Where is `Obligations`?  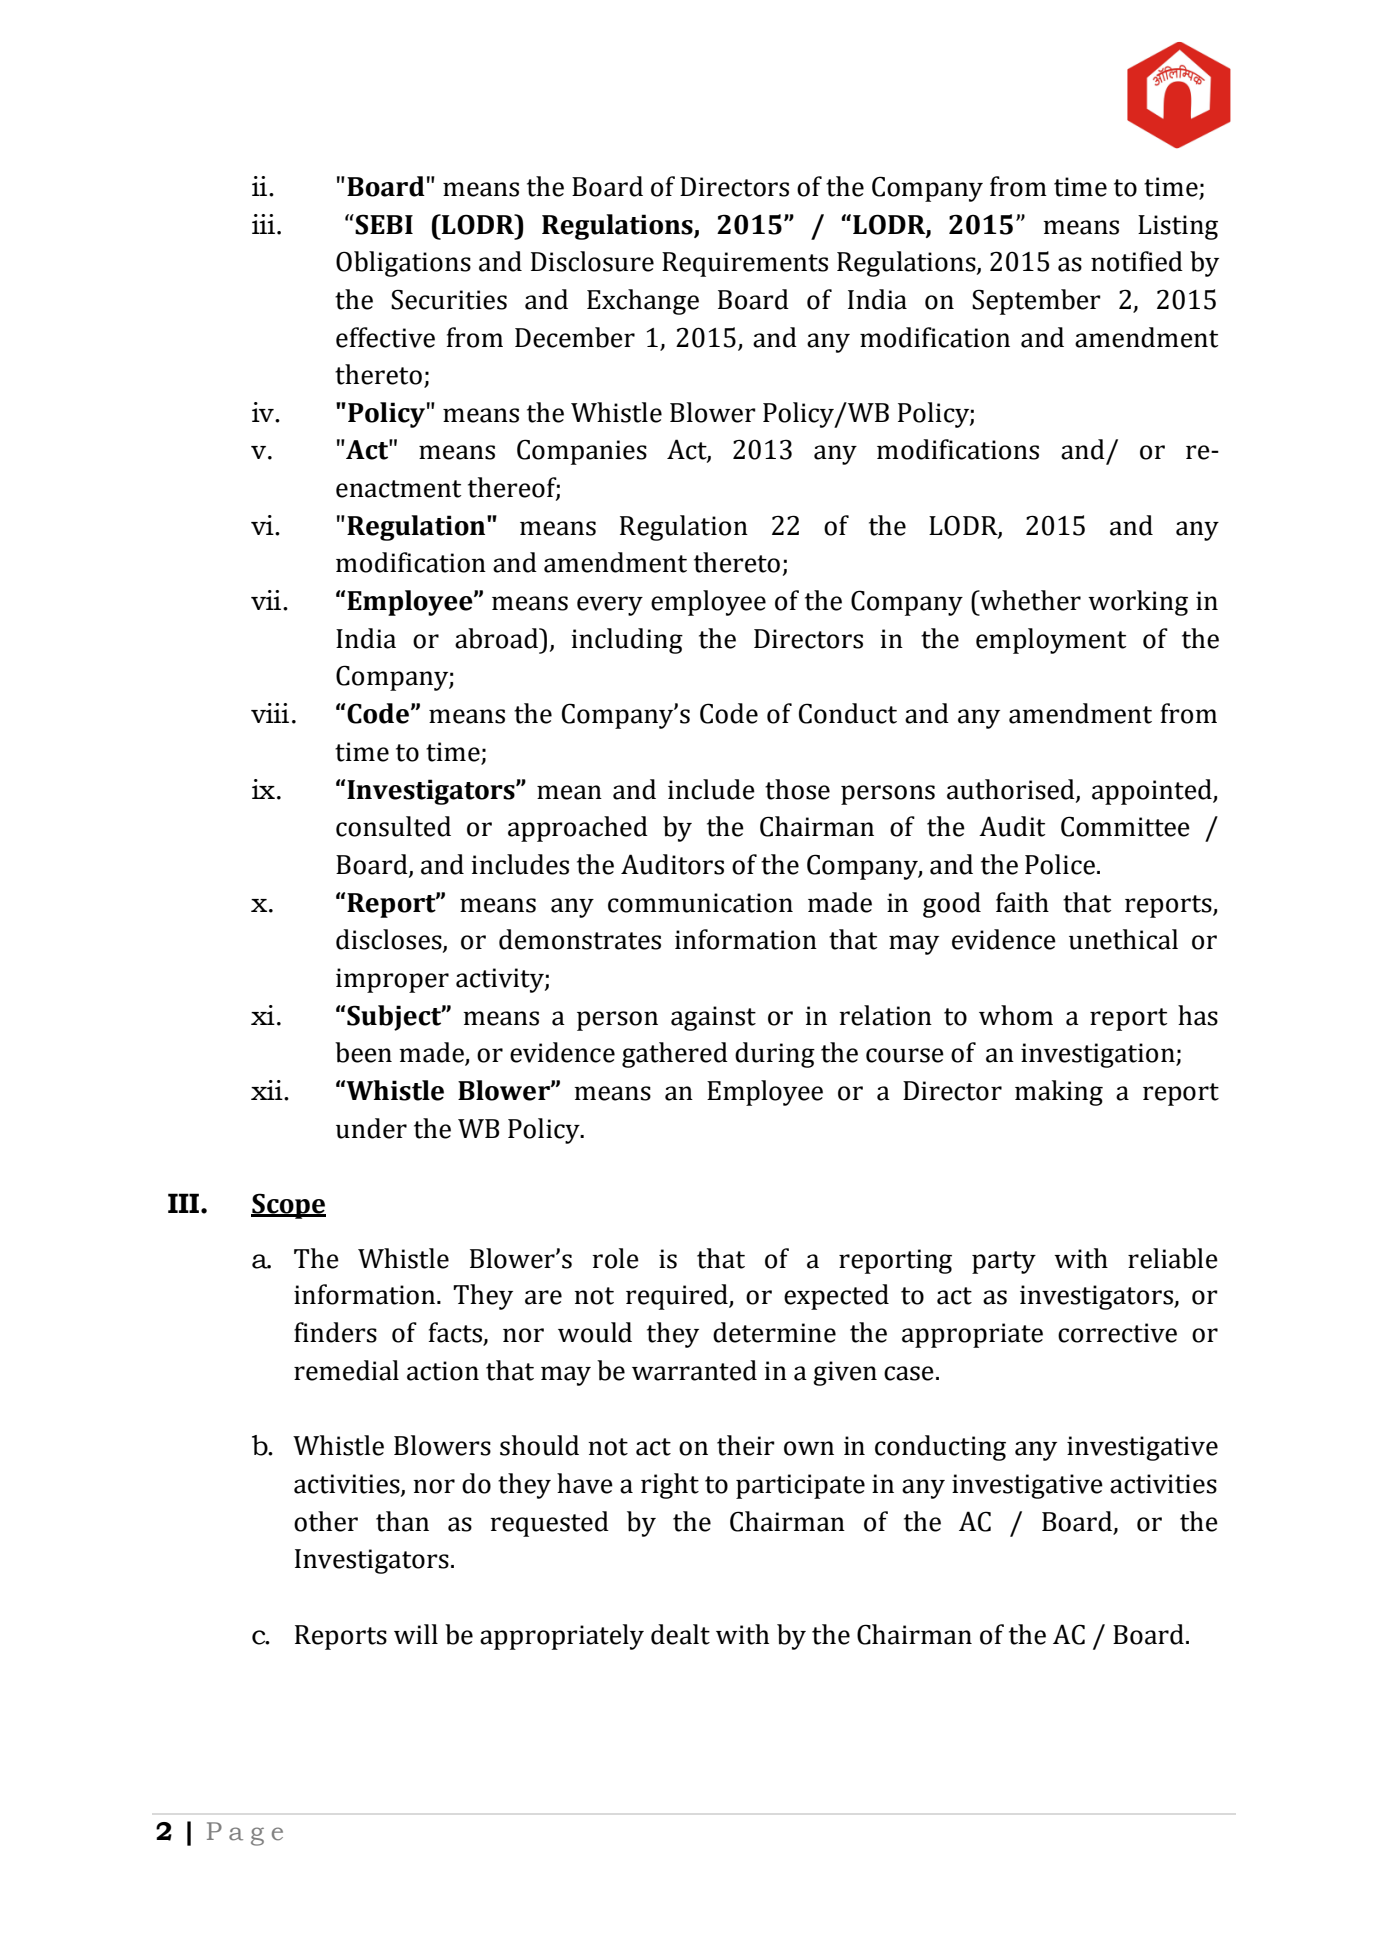
Obligations is located at coordinates (403, 264).
